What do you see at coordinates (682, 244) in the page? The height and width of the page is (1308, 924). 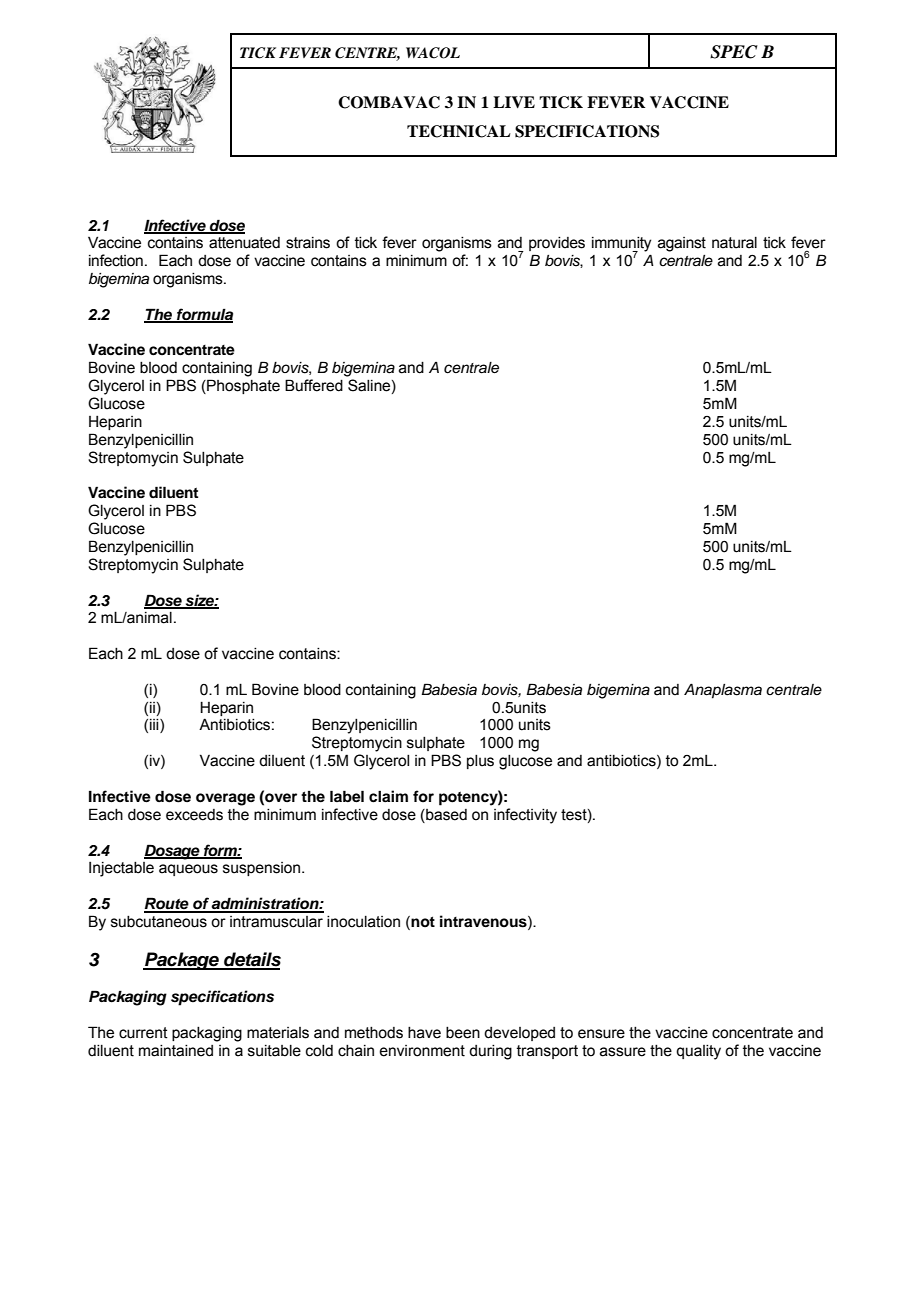 I see `against` at bounding box center [682, 244].
